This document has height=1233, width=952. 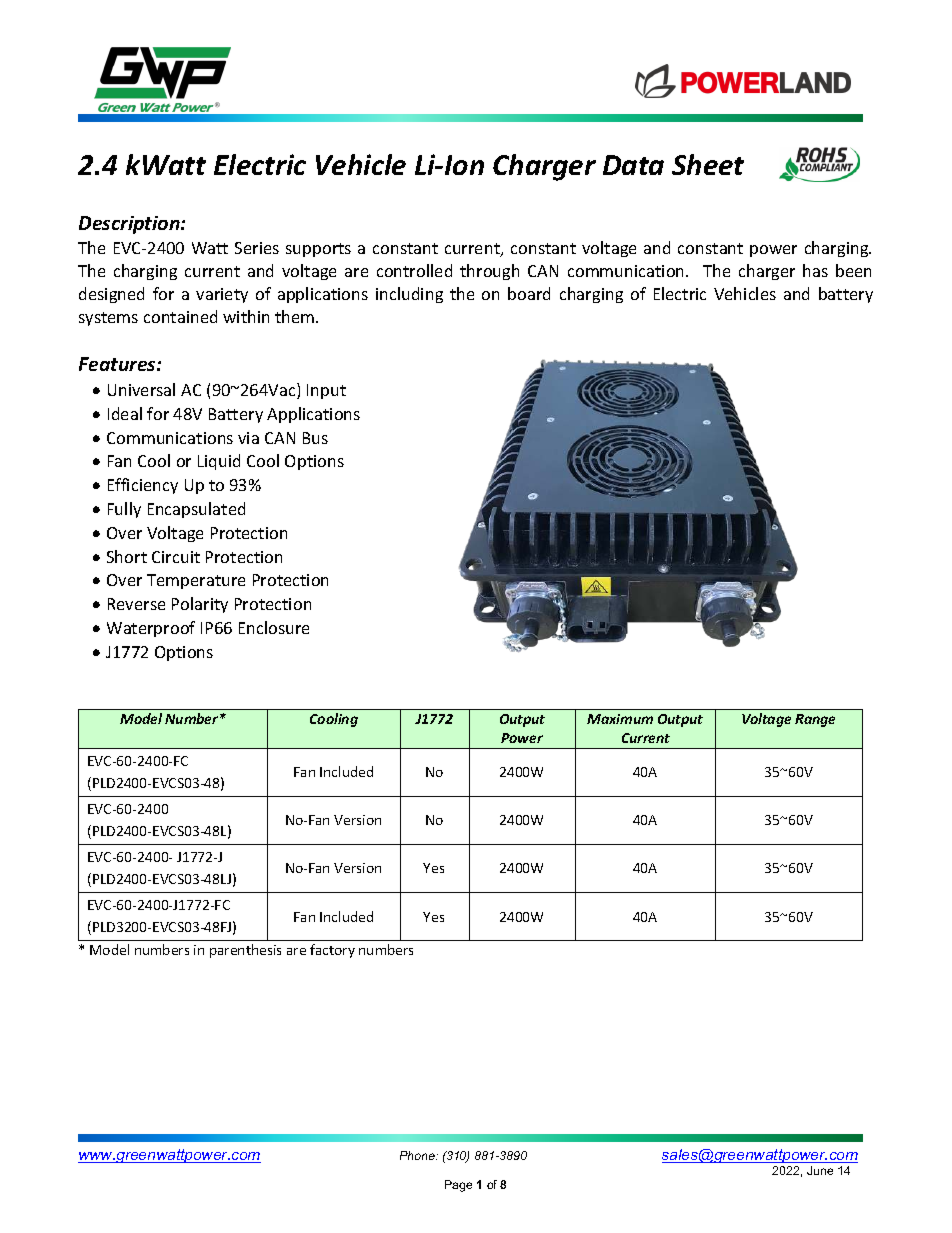 What do you see at coordinates (315, 438) in the document?
I see `Bus` at bounding box center [315, 438].
